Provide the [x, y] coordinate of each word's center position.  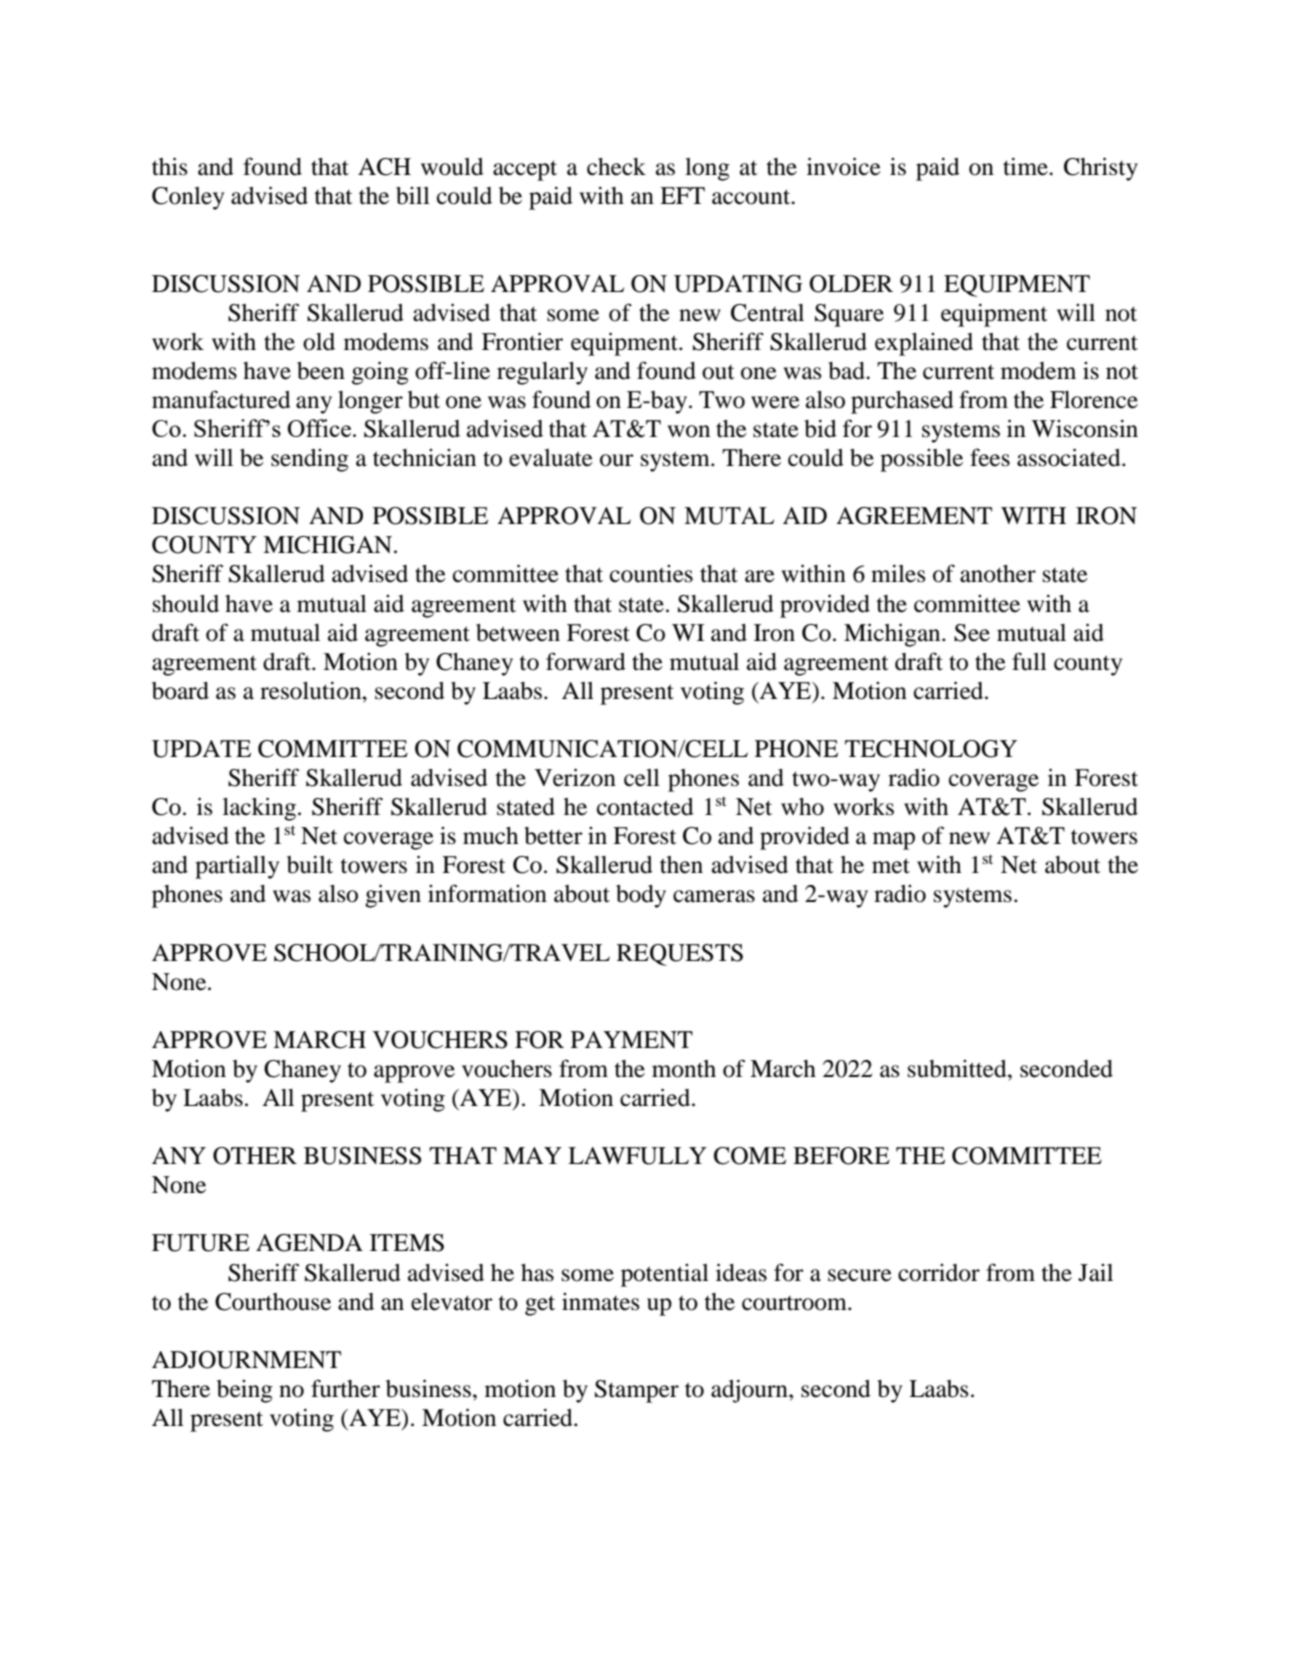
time [1026, 166]
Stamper [637, 1391]
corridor [939, 1273]
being [245, 1391]
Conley [188, 198]
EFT [682, 195]
